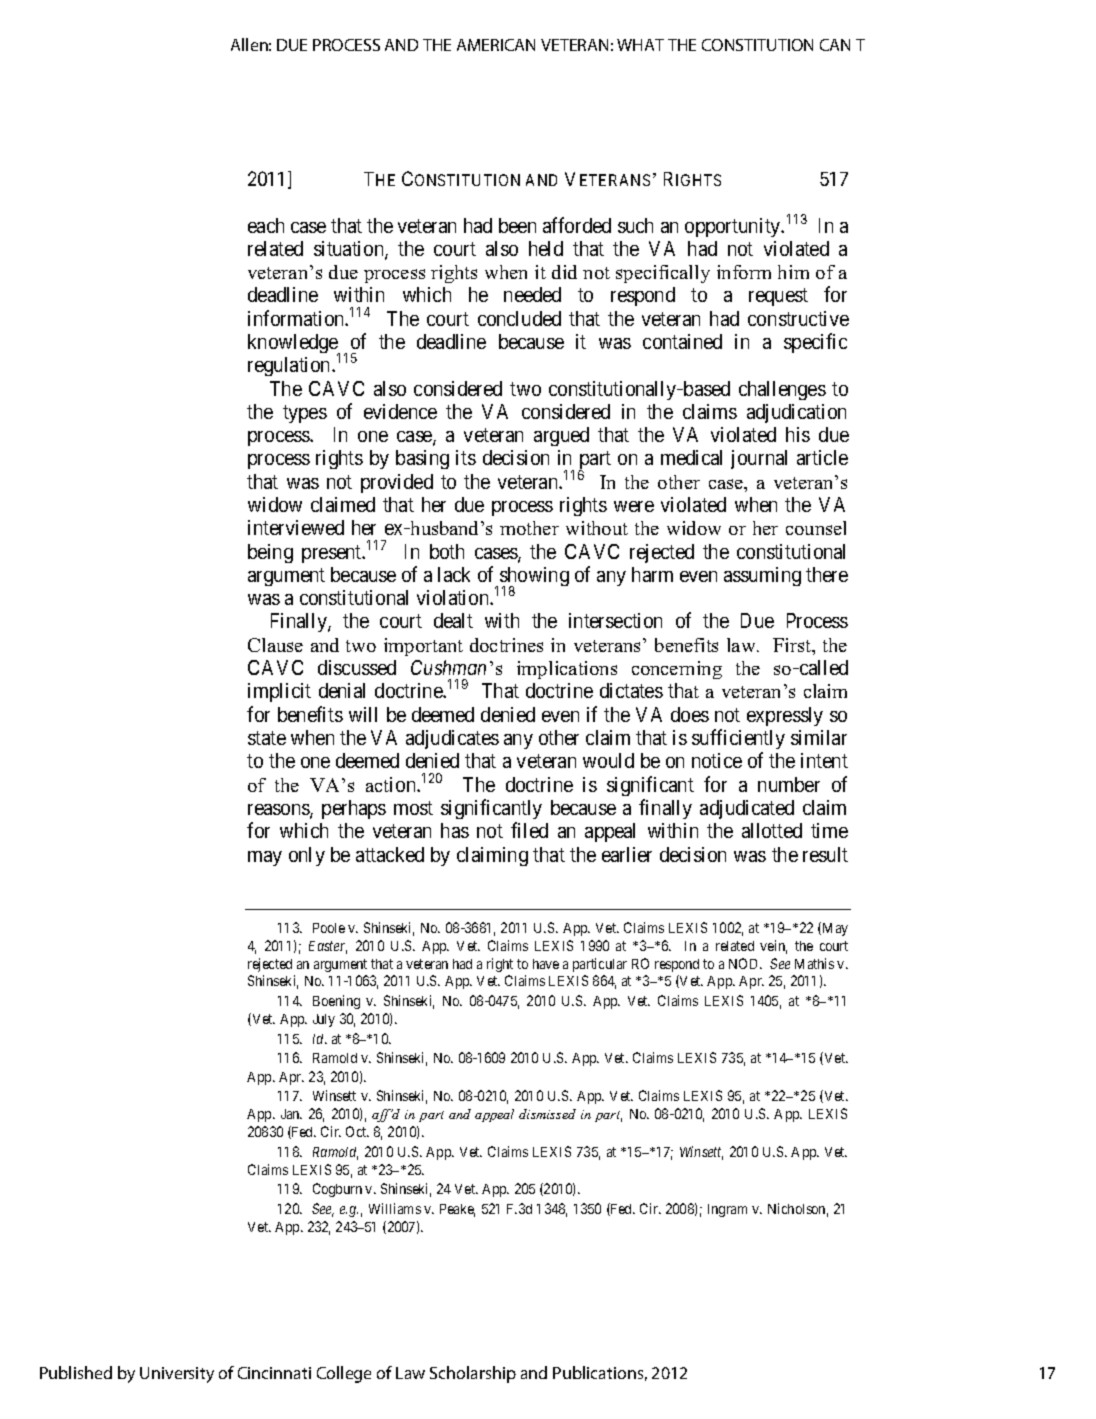 The image size is (1096, 1419). I want to click on have, so click(546, 964).
